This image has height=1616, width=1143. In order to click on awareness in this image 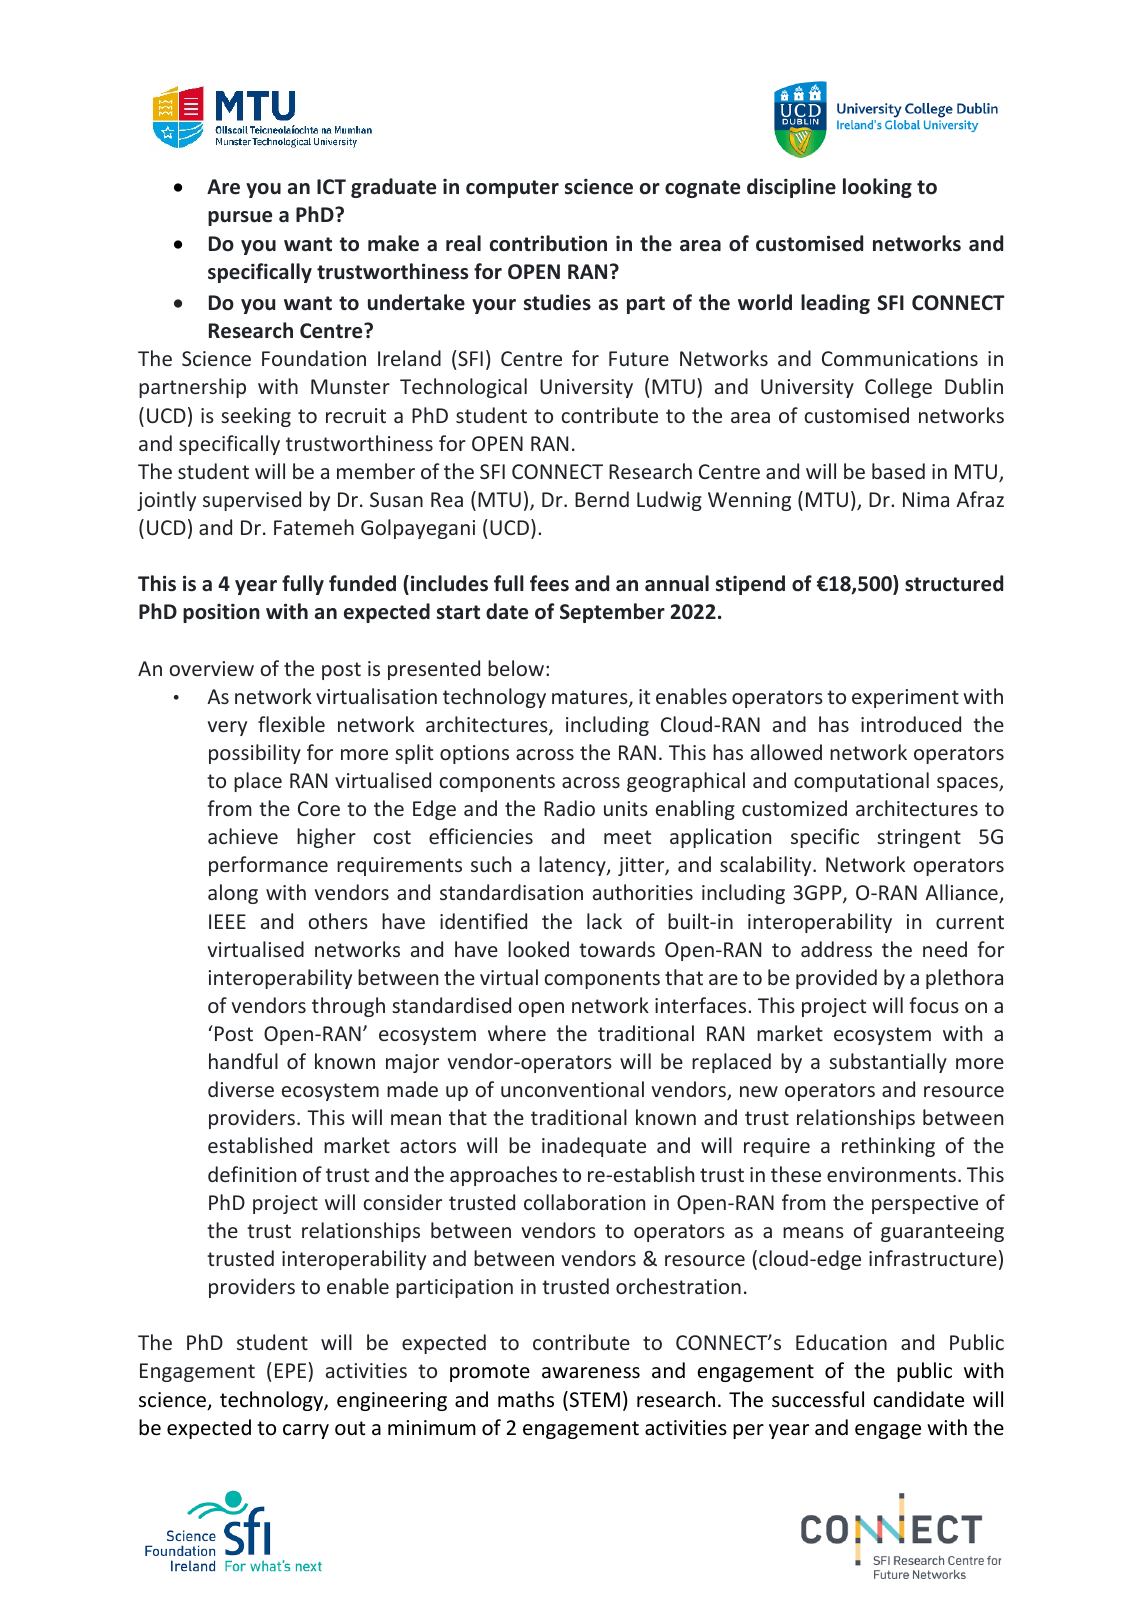, I will do `click(591, 1373)`.
